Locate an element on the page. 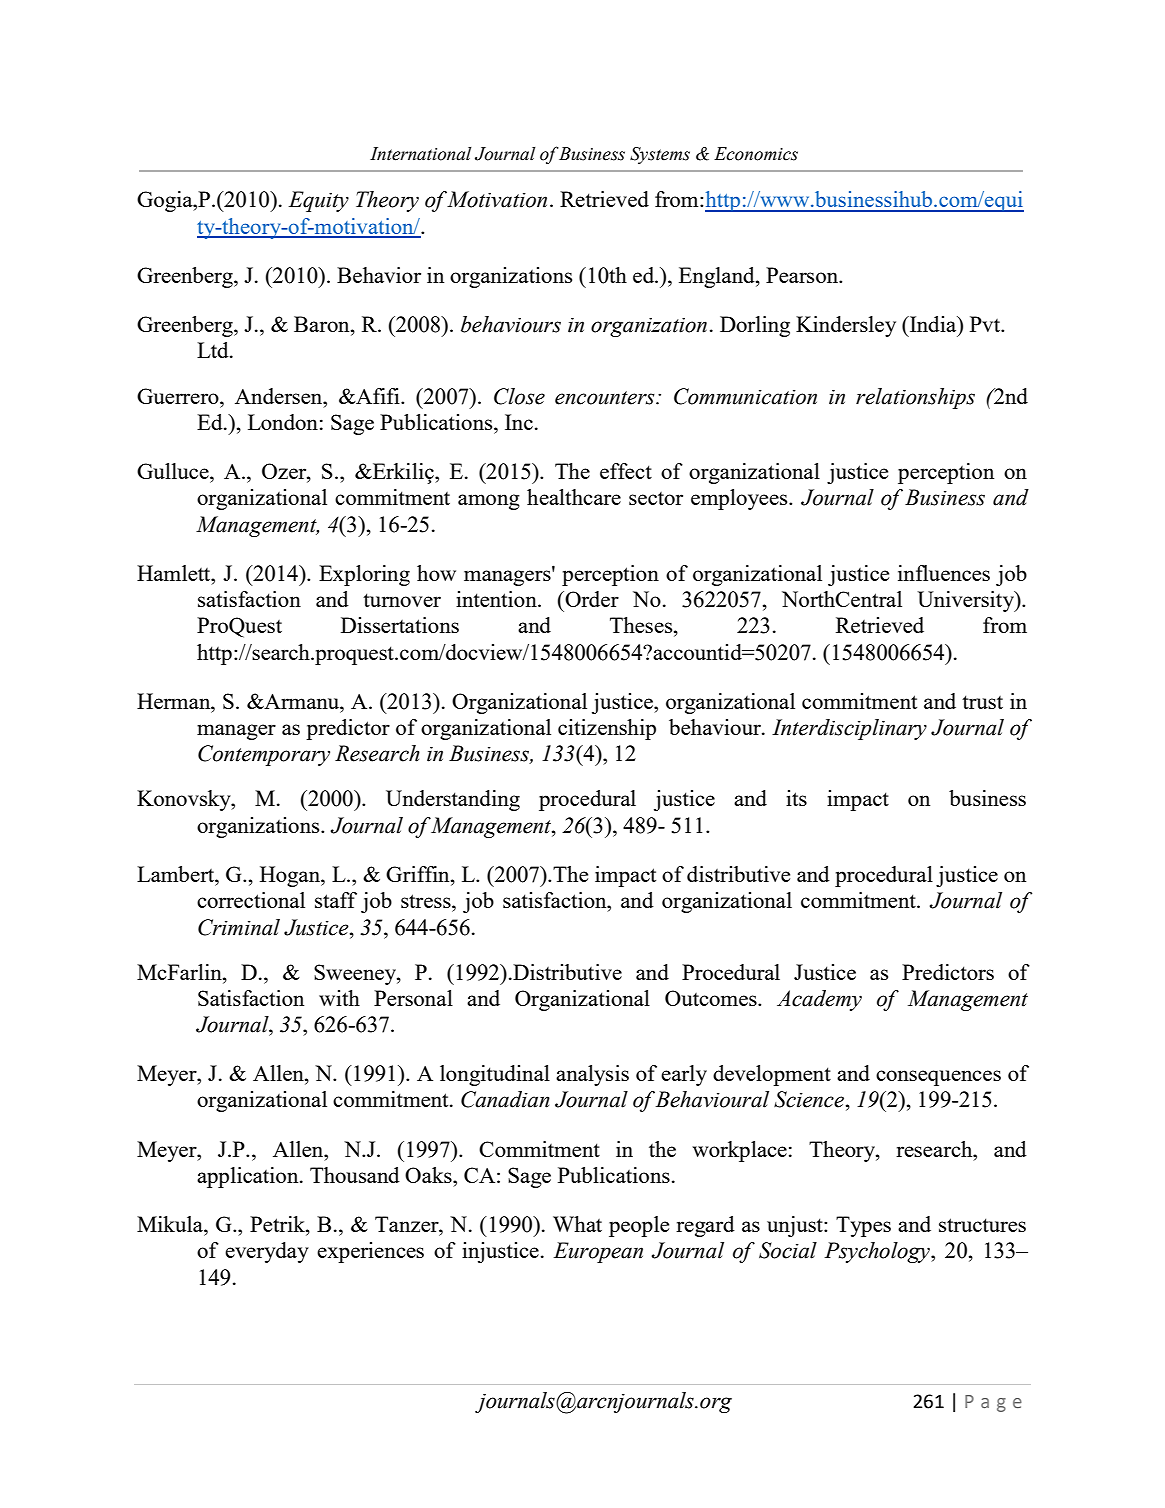  What is located at coordinates (577, 1224).
